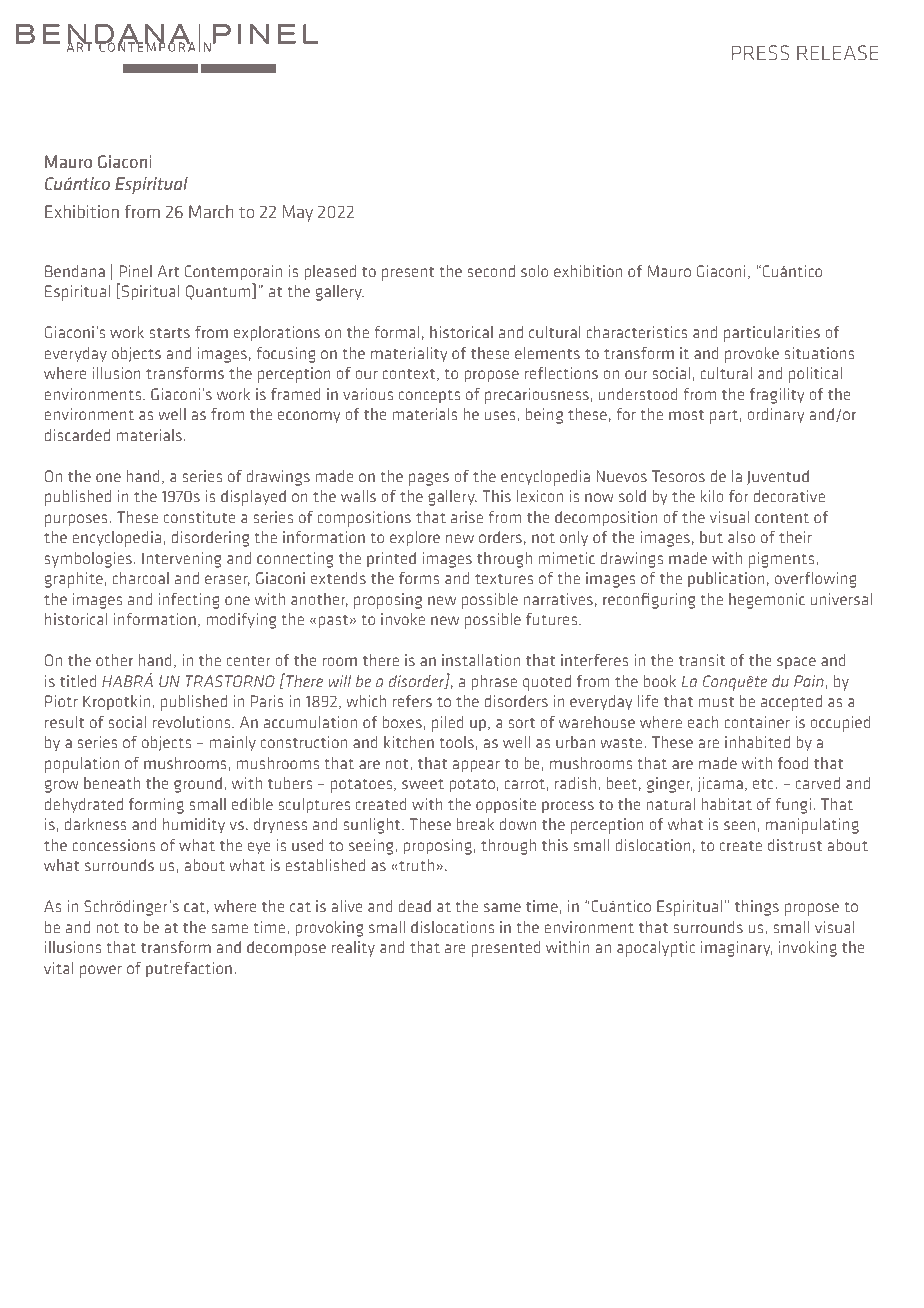  Describe the element at coordinates (408, 373) in the screenshot. I see `context` at that location.
